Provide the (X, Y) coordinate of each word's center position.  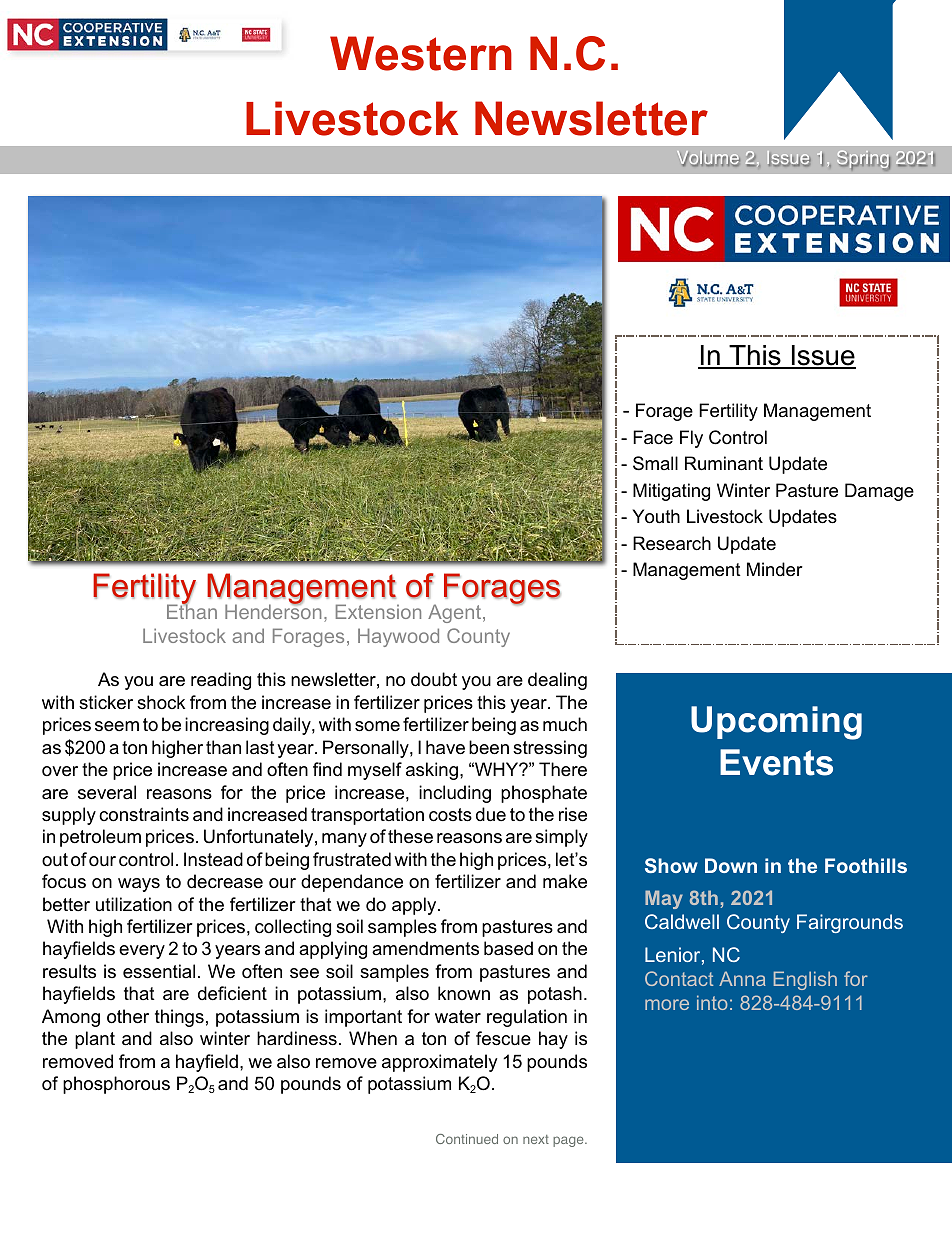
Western (421, 53)
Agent (456, 613)
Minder (775, 569)
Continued (467, 1139)
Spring (863, 160)
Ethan (192, 610)
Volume (708, 158)
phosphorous (116, 1085)
